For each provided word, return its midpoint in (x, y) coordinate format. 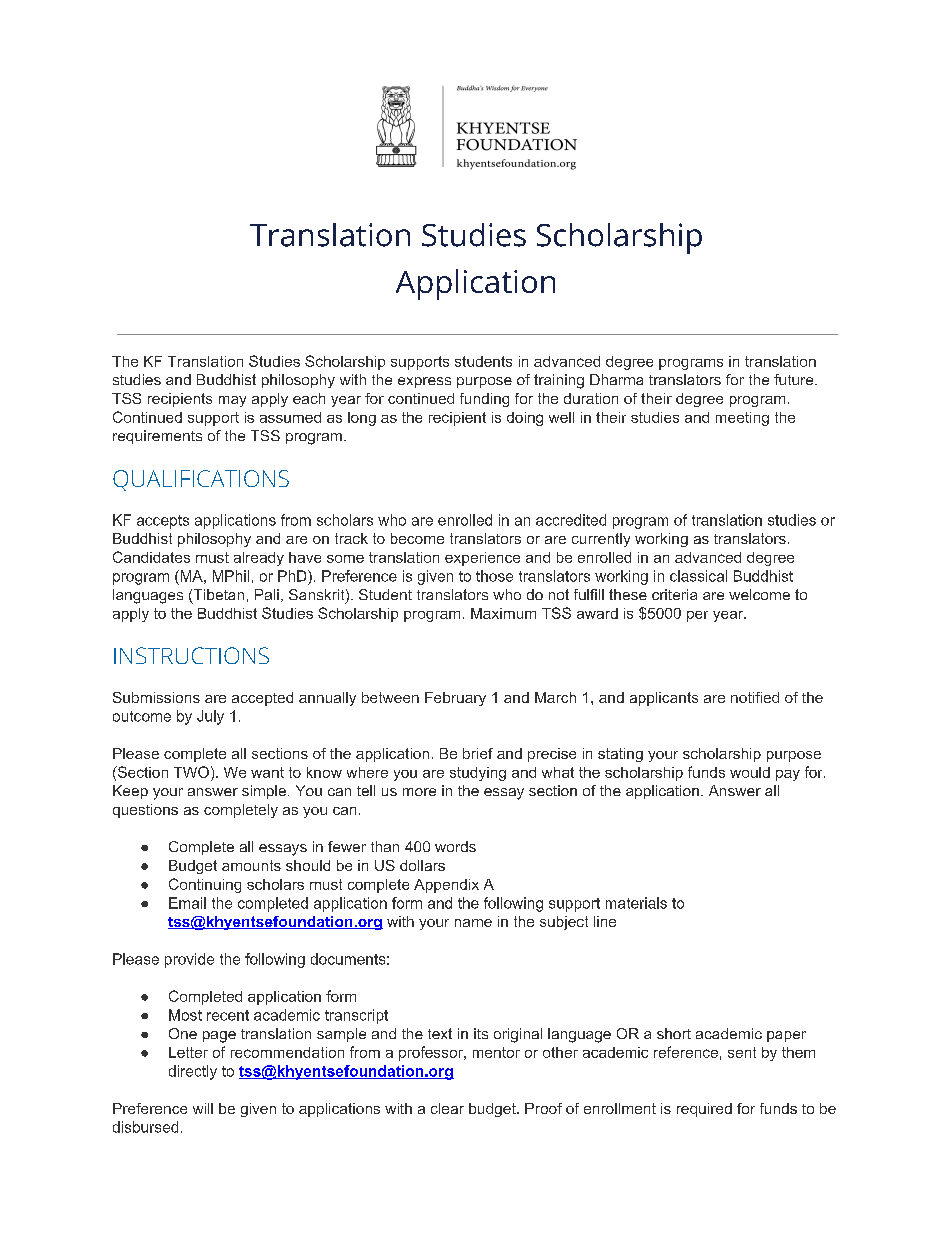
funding (484, 400)
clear (447, 1108)
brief (478, 753)
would (750, 772)
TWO (191, 772)
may (232, 401)
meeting (742, 419)
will (203, 1108)
